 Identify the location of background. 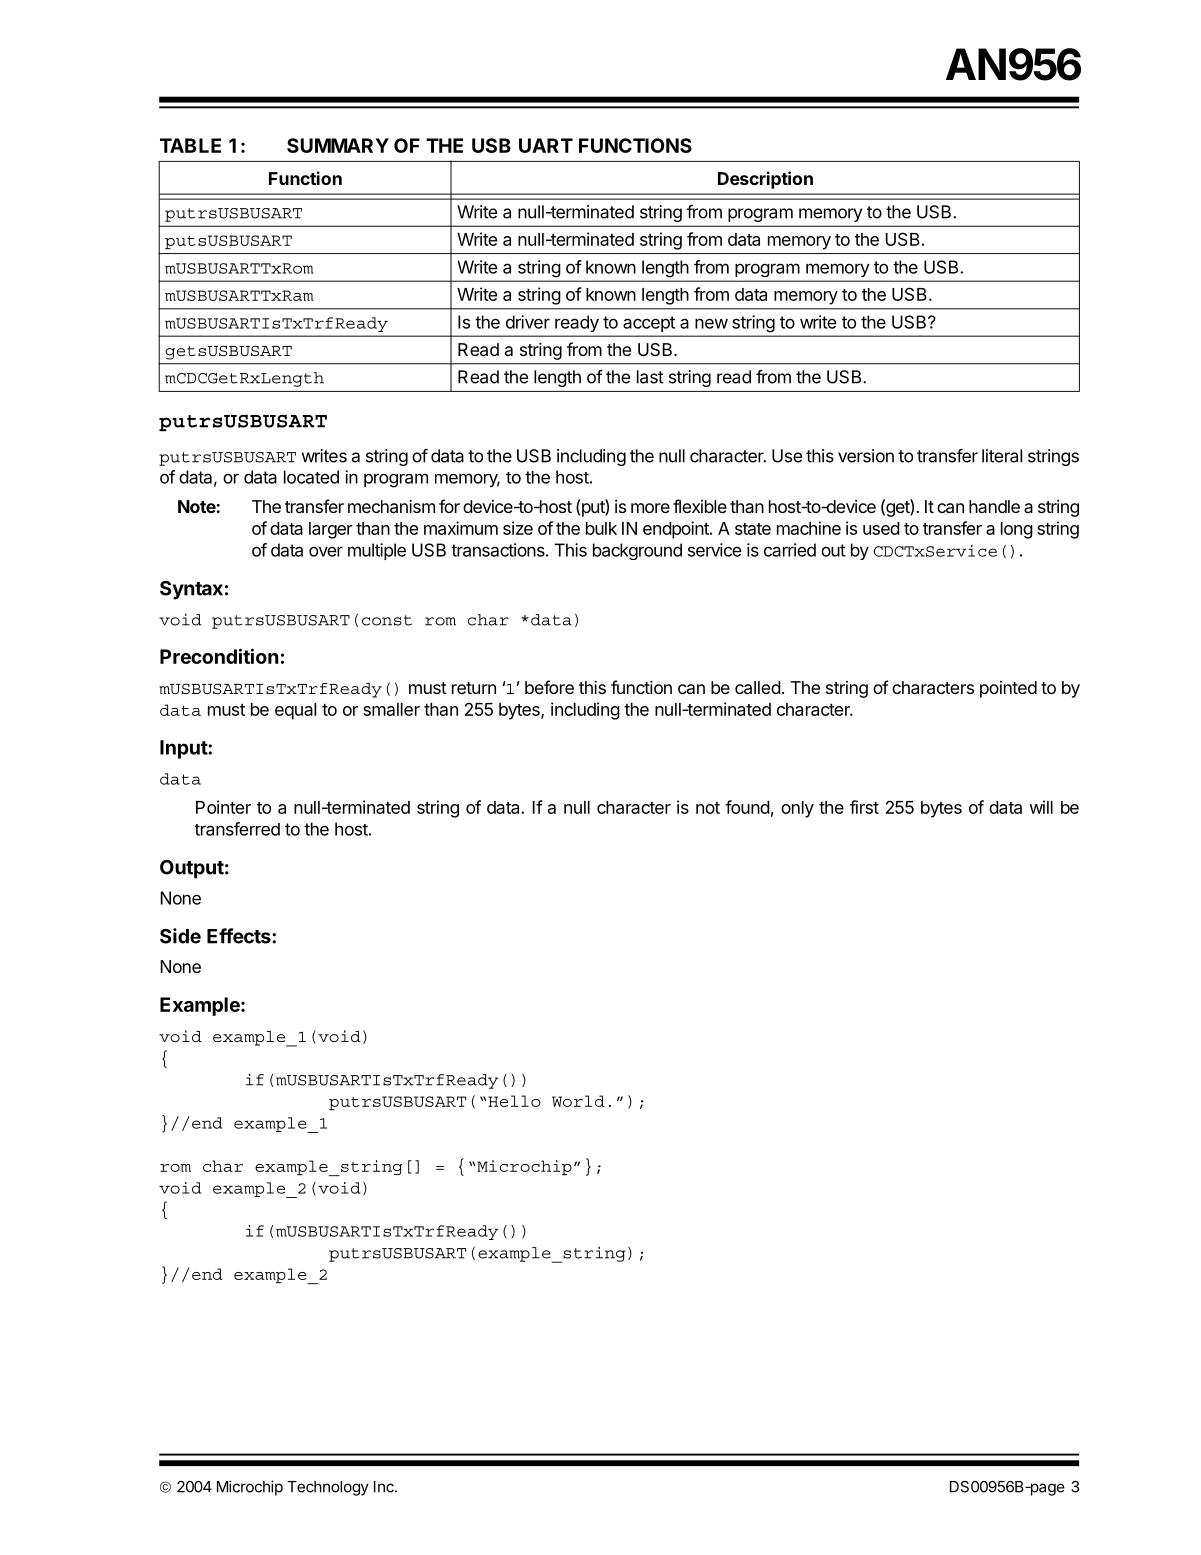
(637, 551).
